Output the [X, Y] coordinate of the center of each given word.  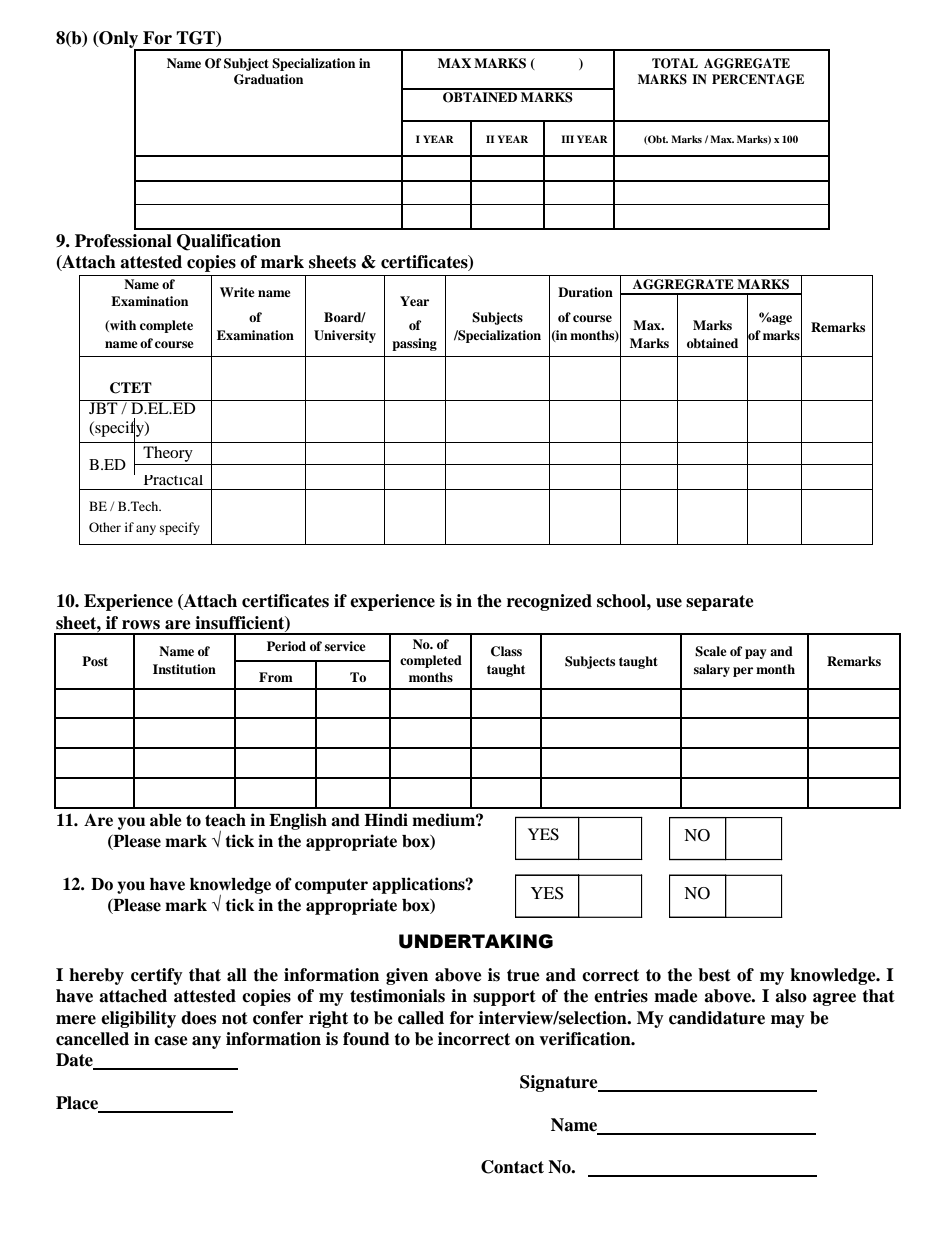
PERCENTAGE [758, 79]
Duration [585, 292]
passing [414, 344]
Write [237, 292]
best [714, 975]
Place [78, 1104]
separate [720, 603]
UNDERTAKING [476, 941]
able [166, 820]
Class [506, 651]
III [567, 139]
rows [141, 625]
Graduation [268, 79]
